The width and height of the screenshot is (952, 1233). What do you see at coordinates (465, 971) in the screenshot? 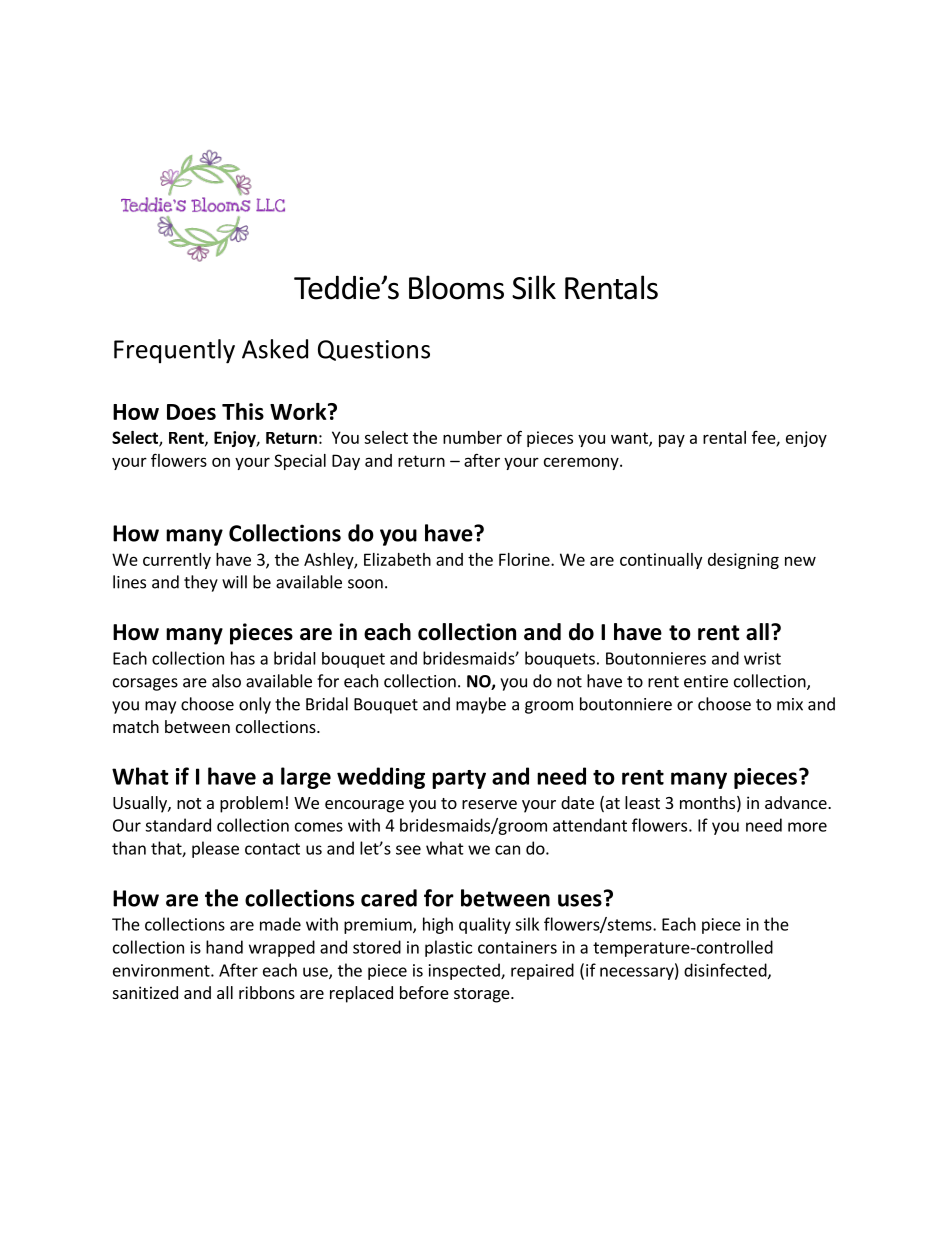
I see `inspected` at bounding box center [465, 971].
